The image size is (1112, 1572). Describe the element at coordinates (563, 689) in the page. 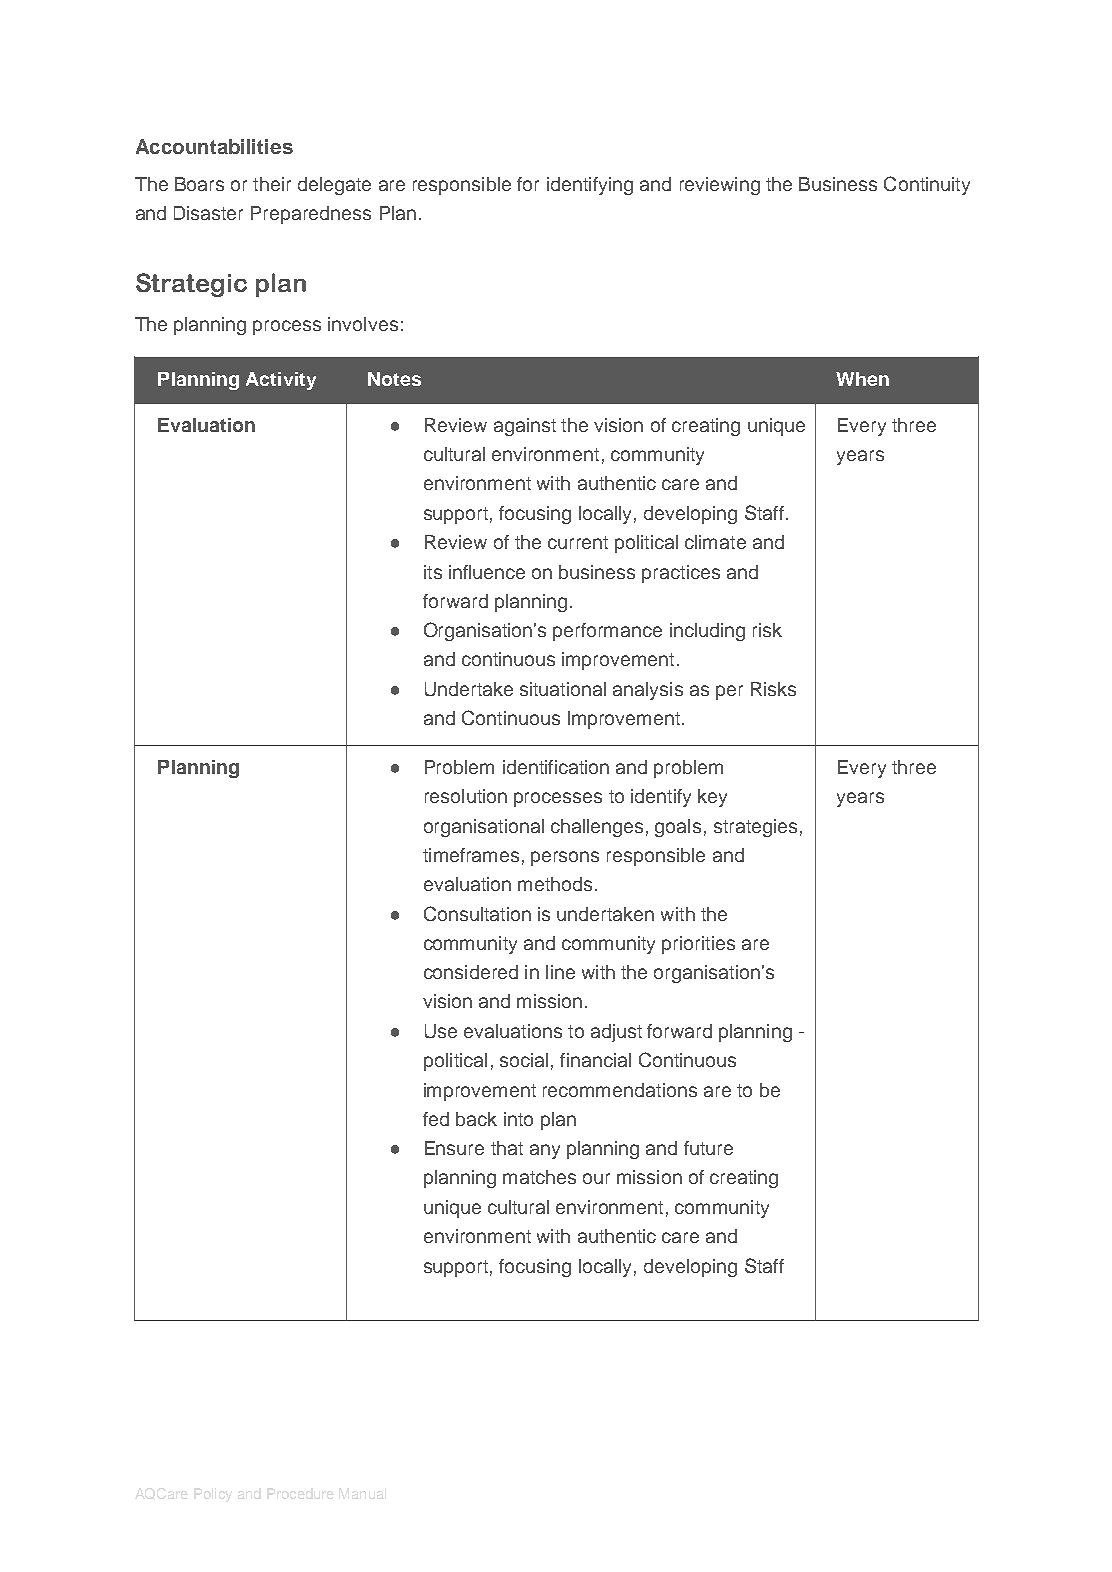

I see `situational` at that location.
